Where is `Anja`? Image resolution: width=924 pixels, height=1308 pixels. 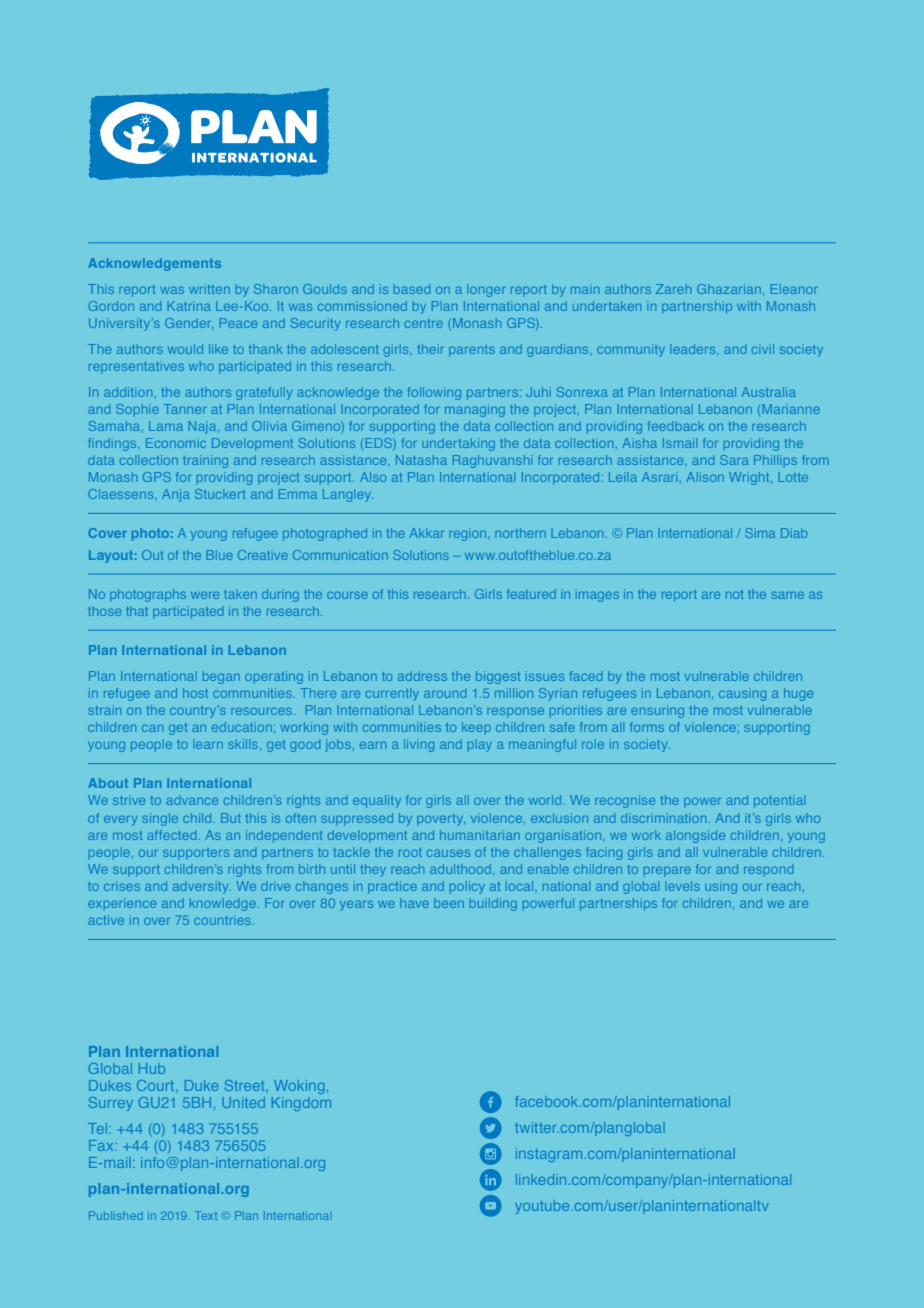 Anja is located at coordinates (176, 495).
